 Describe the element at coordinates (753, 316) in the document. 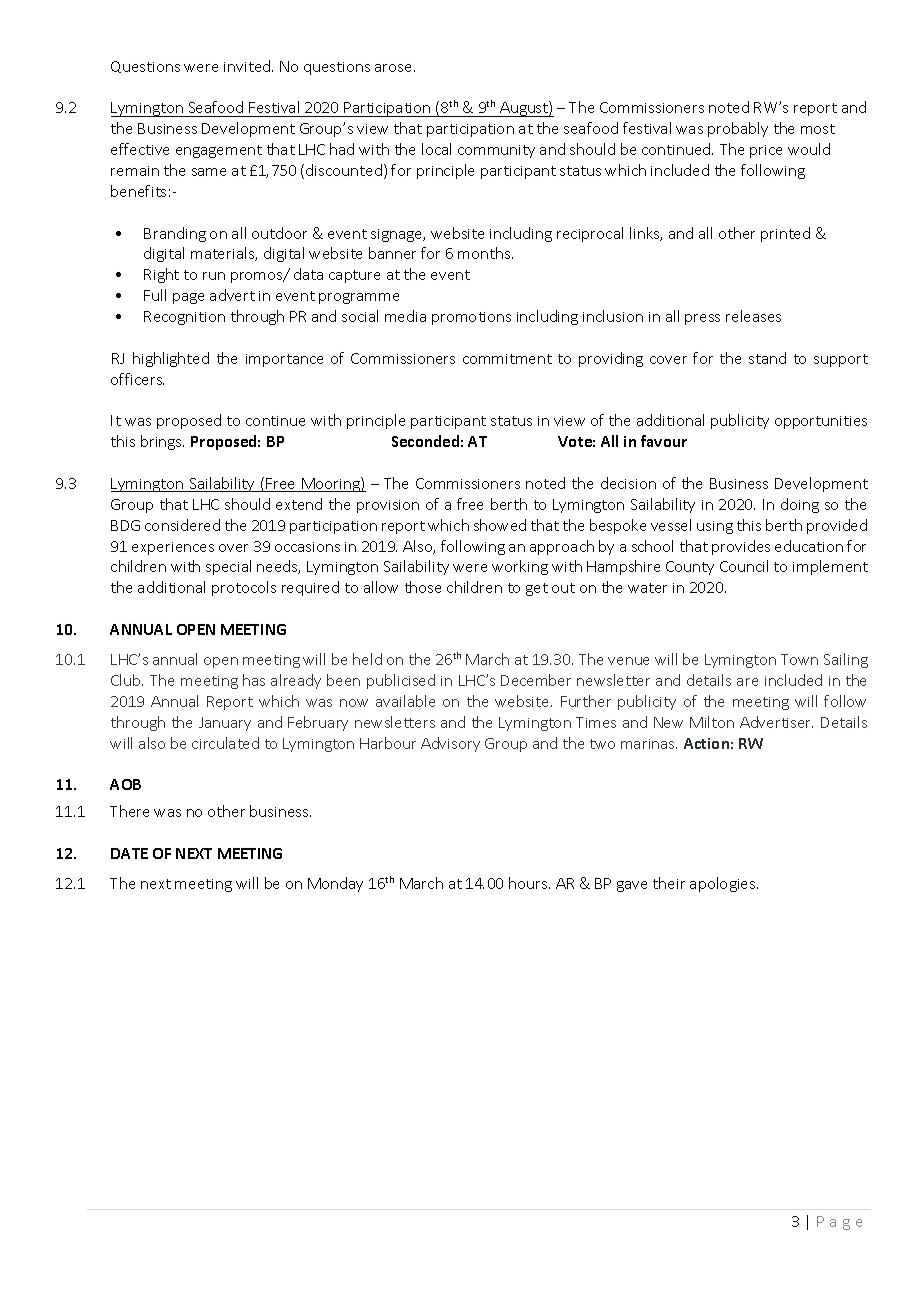

I see `releases` at that location.
